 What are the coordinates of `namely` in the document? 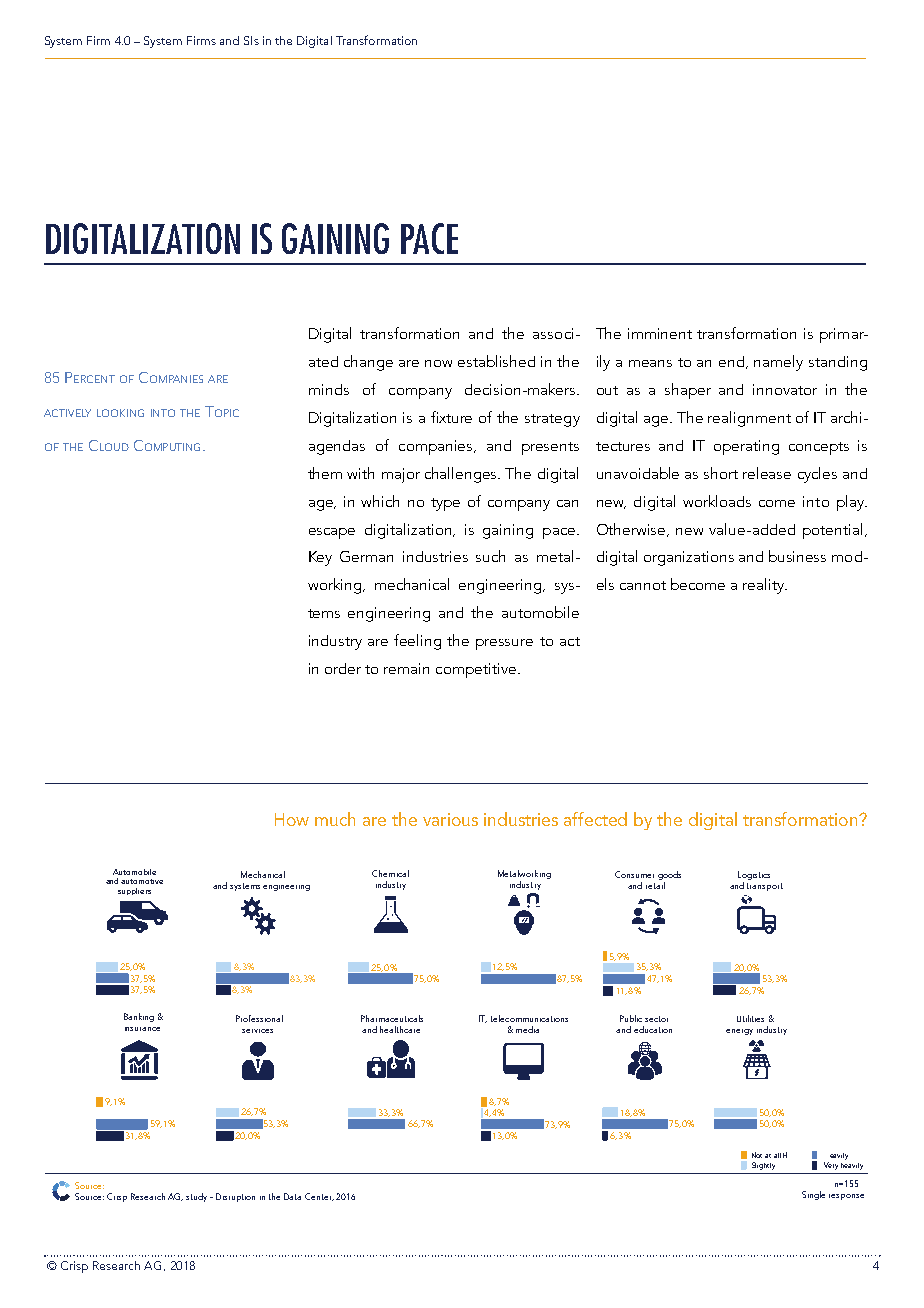 It's located at (778, 363).
